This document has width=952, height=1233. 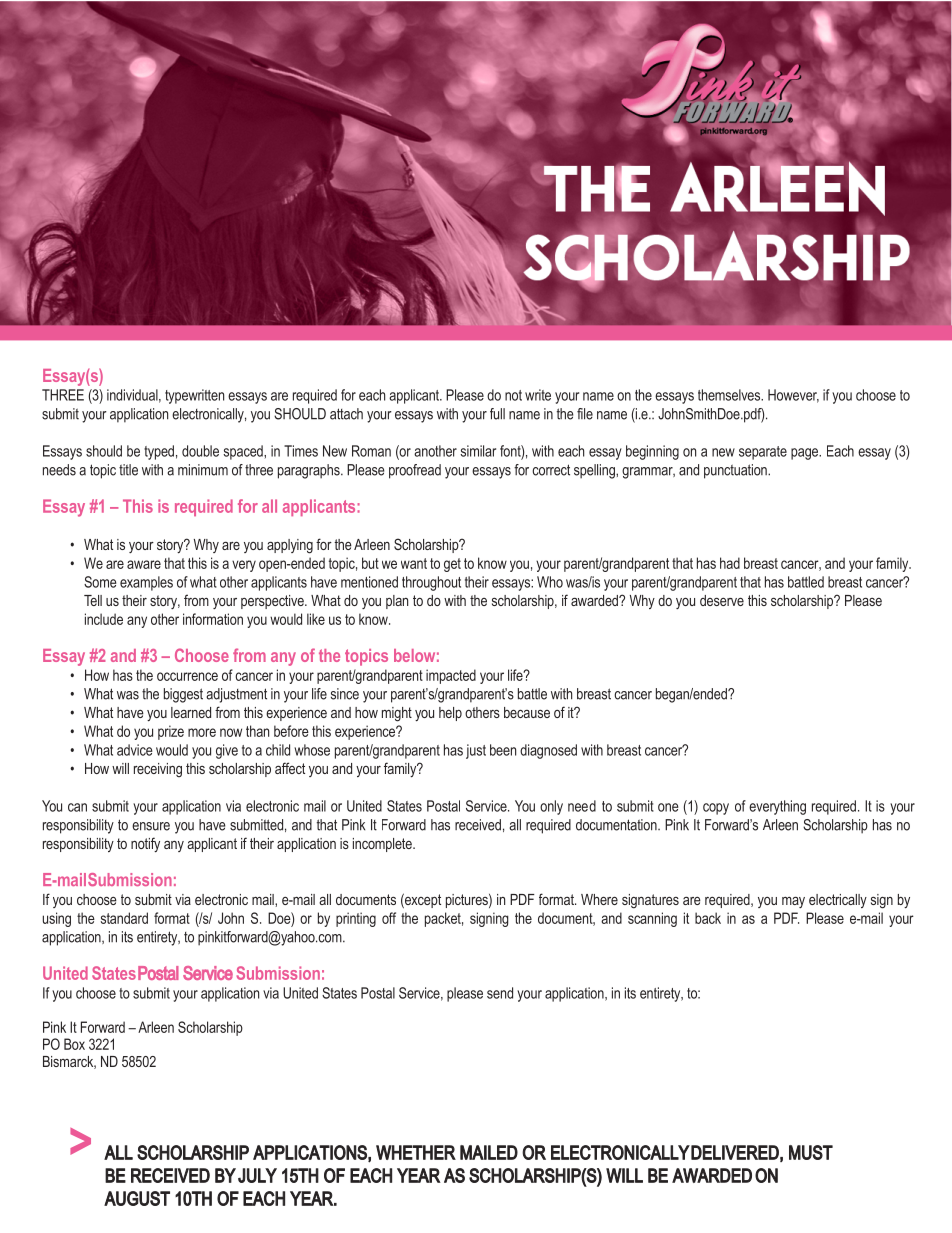 I want to click on receiving, so click(x=158, y=770).
